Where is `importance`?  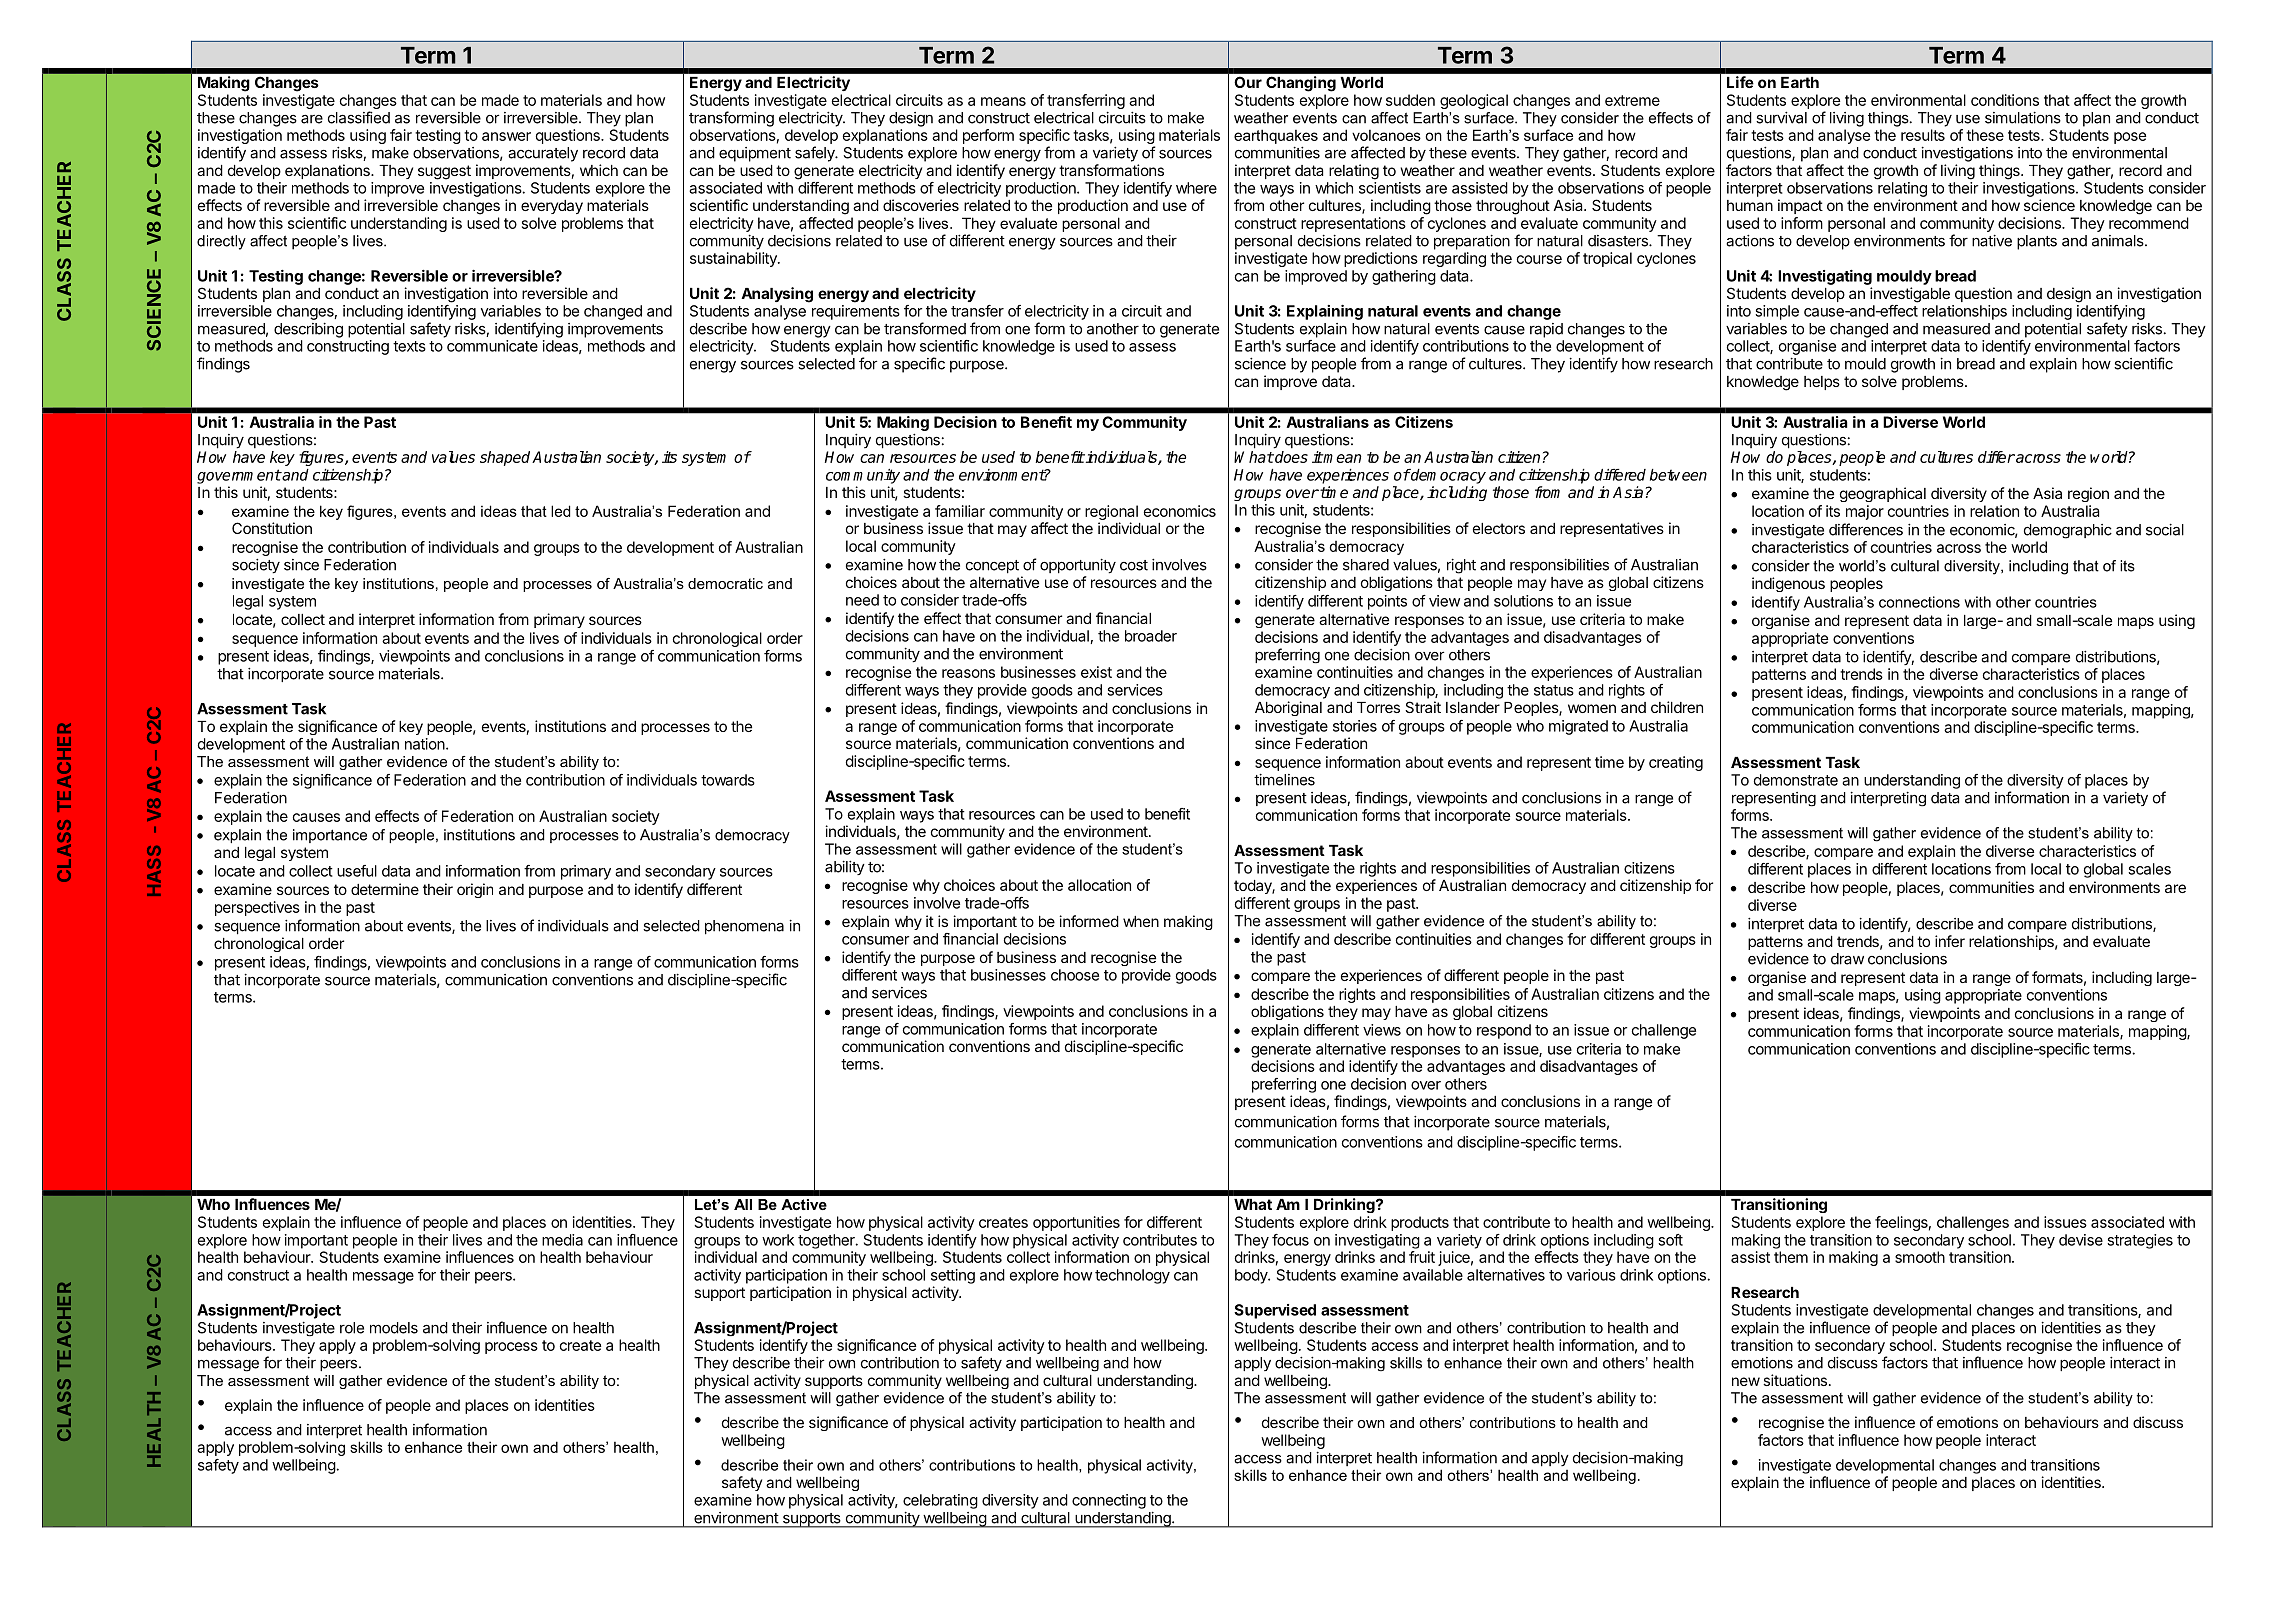 importance is located at coordinates (330, 836).
